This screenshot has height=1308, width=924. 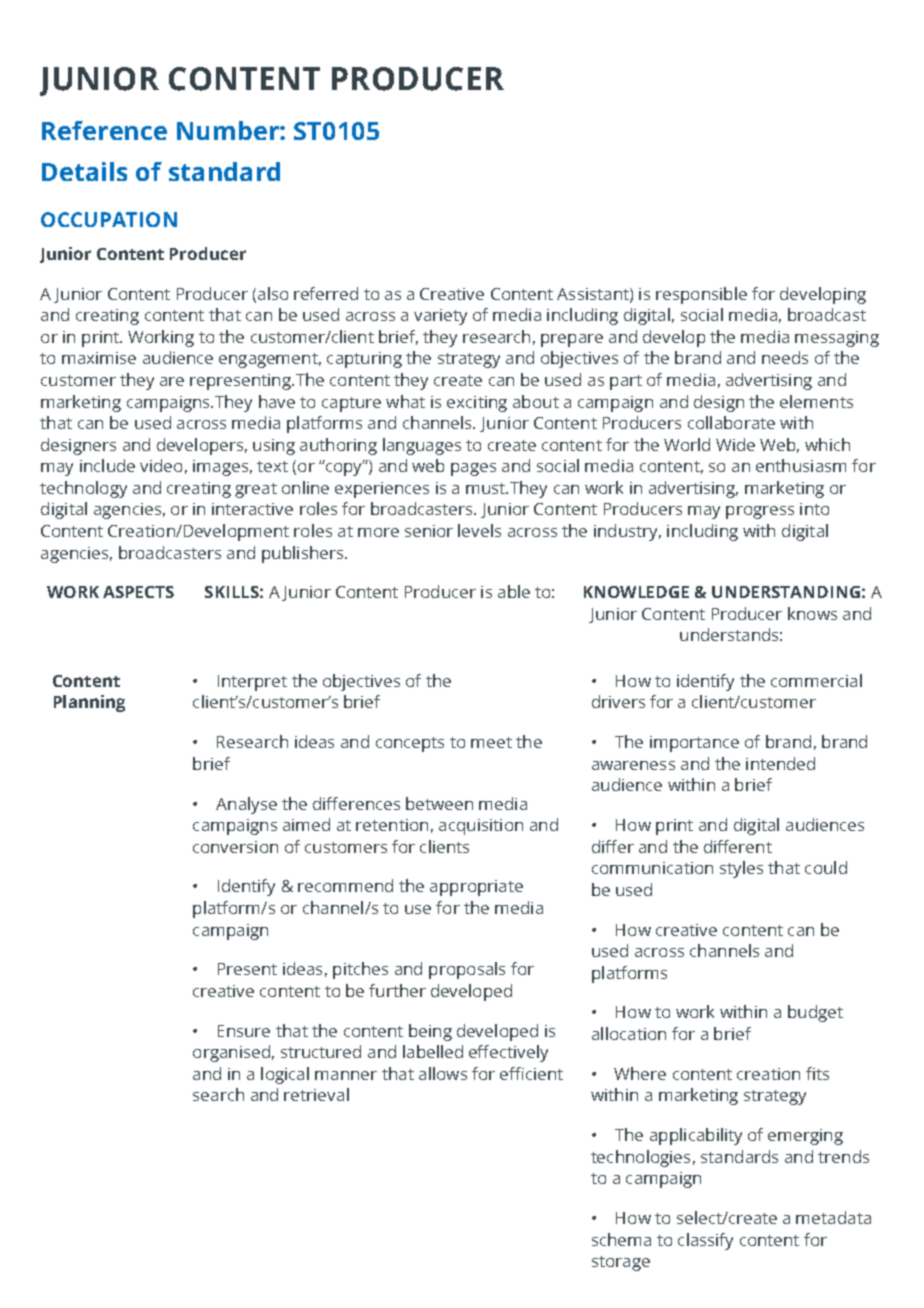 I want to click on responsible, so click(x=701, y=295).
